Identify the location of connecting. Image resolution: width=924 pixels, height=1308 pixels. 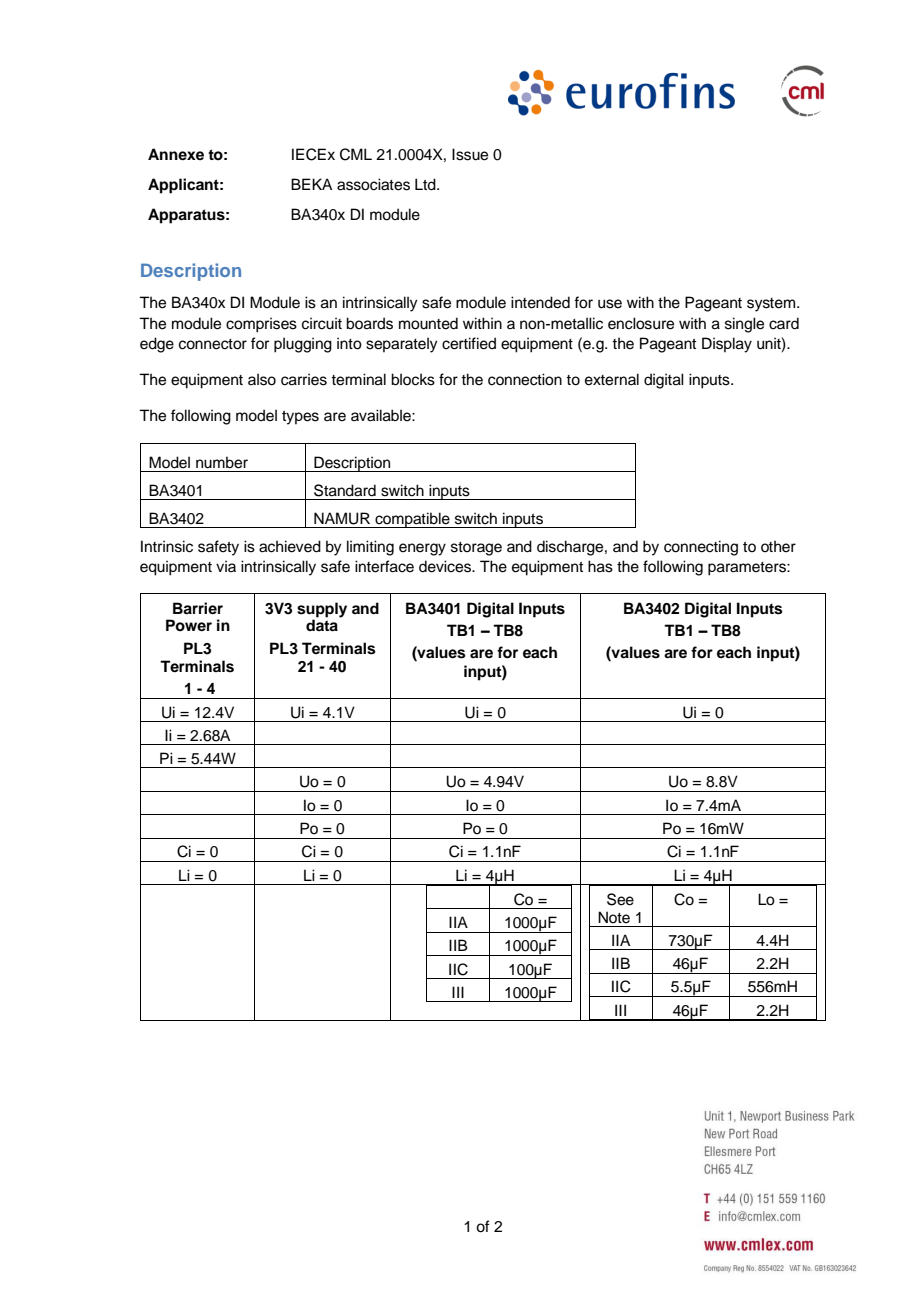
(701, 548).
